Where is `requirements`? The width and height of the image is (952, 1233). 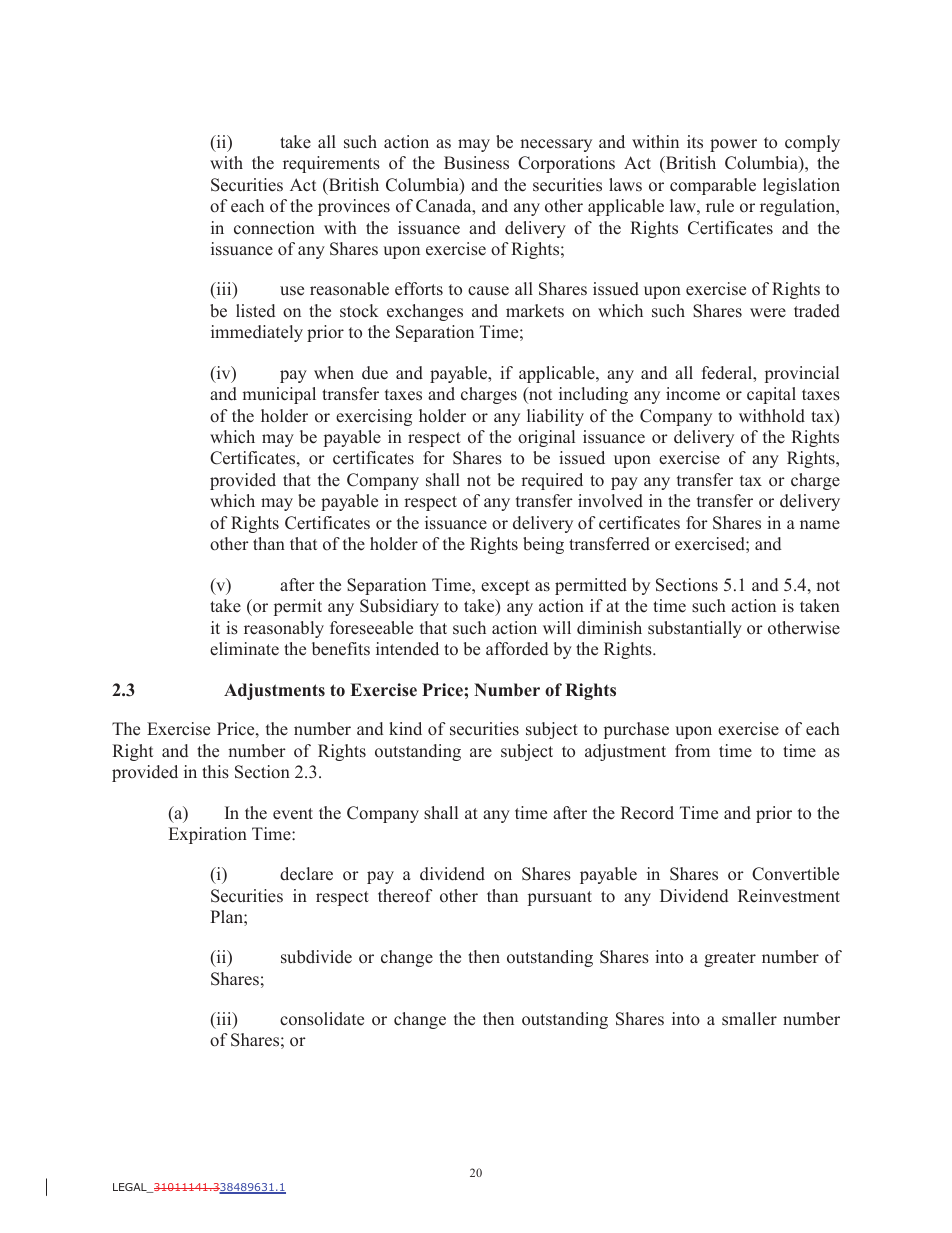
requirements is located at coordinates (331, 164).
